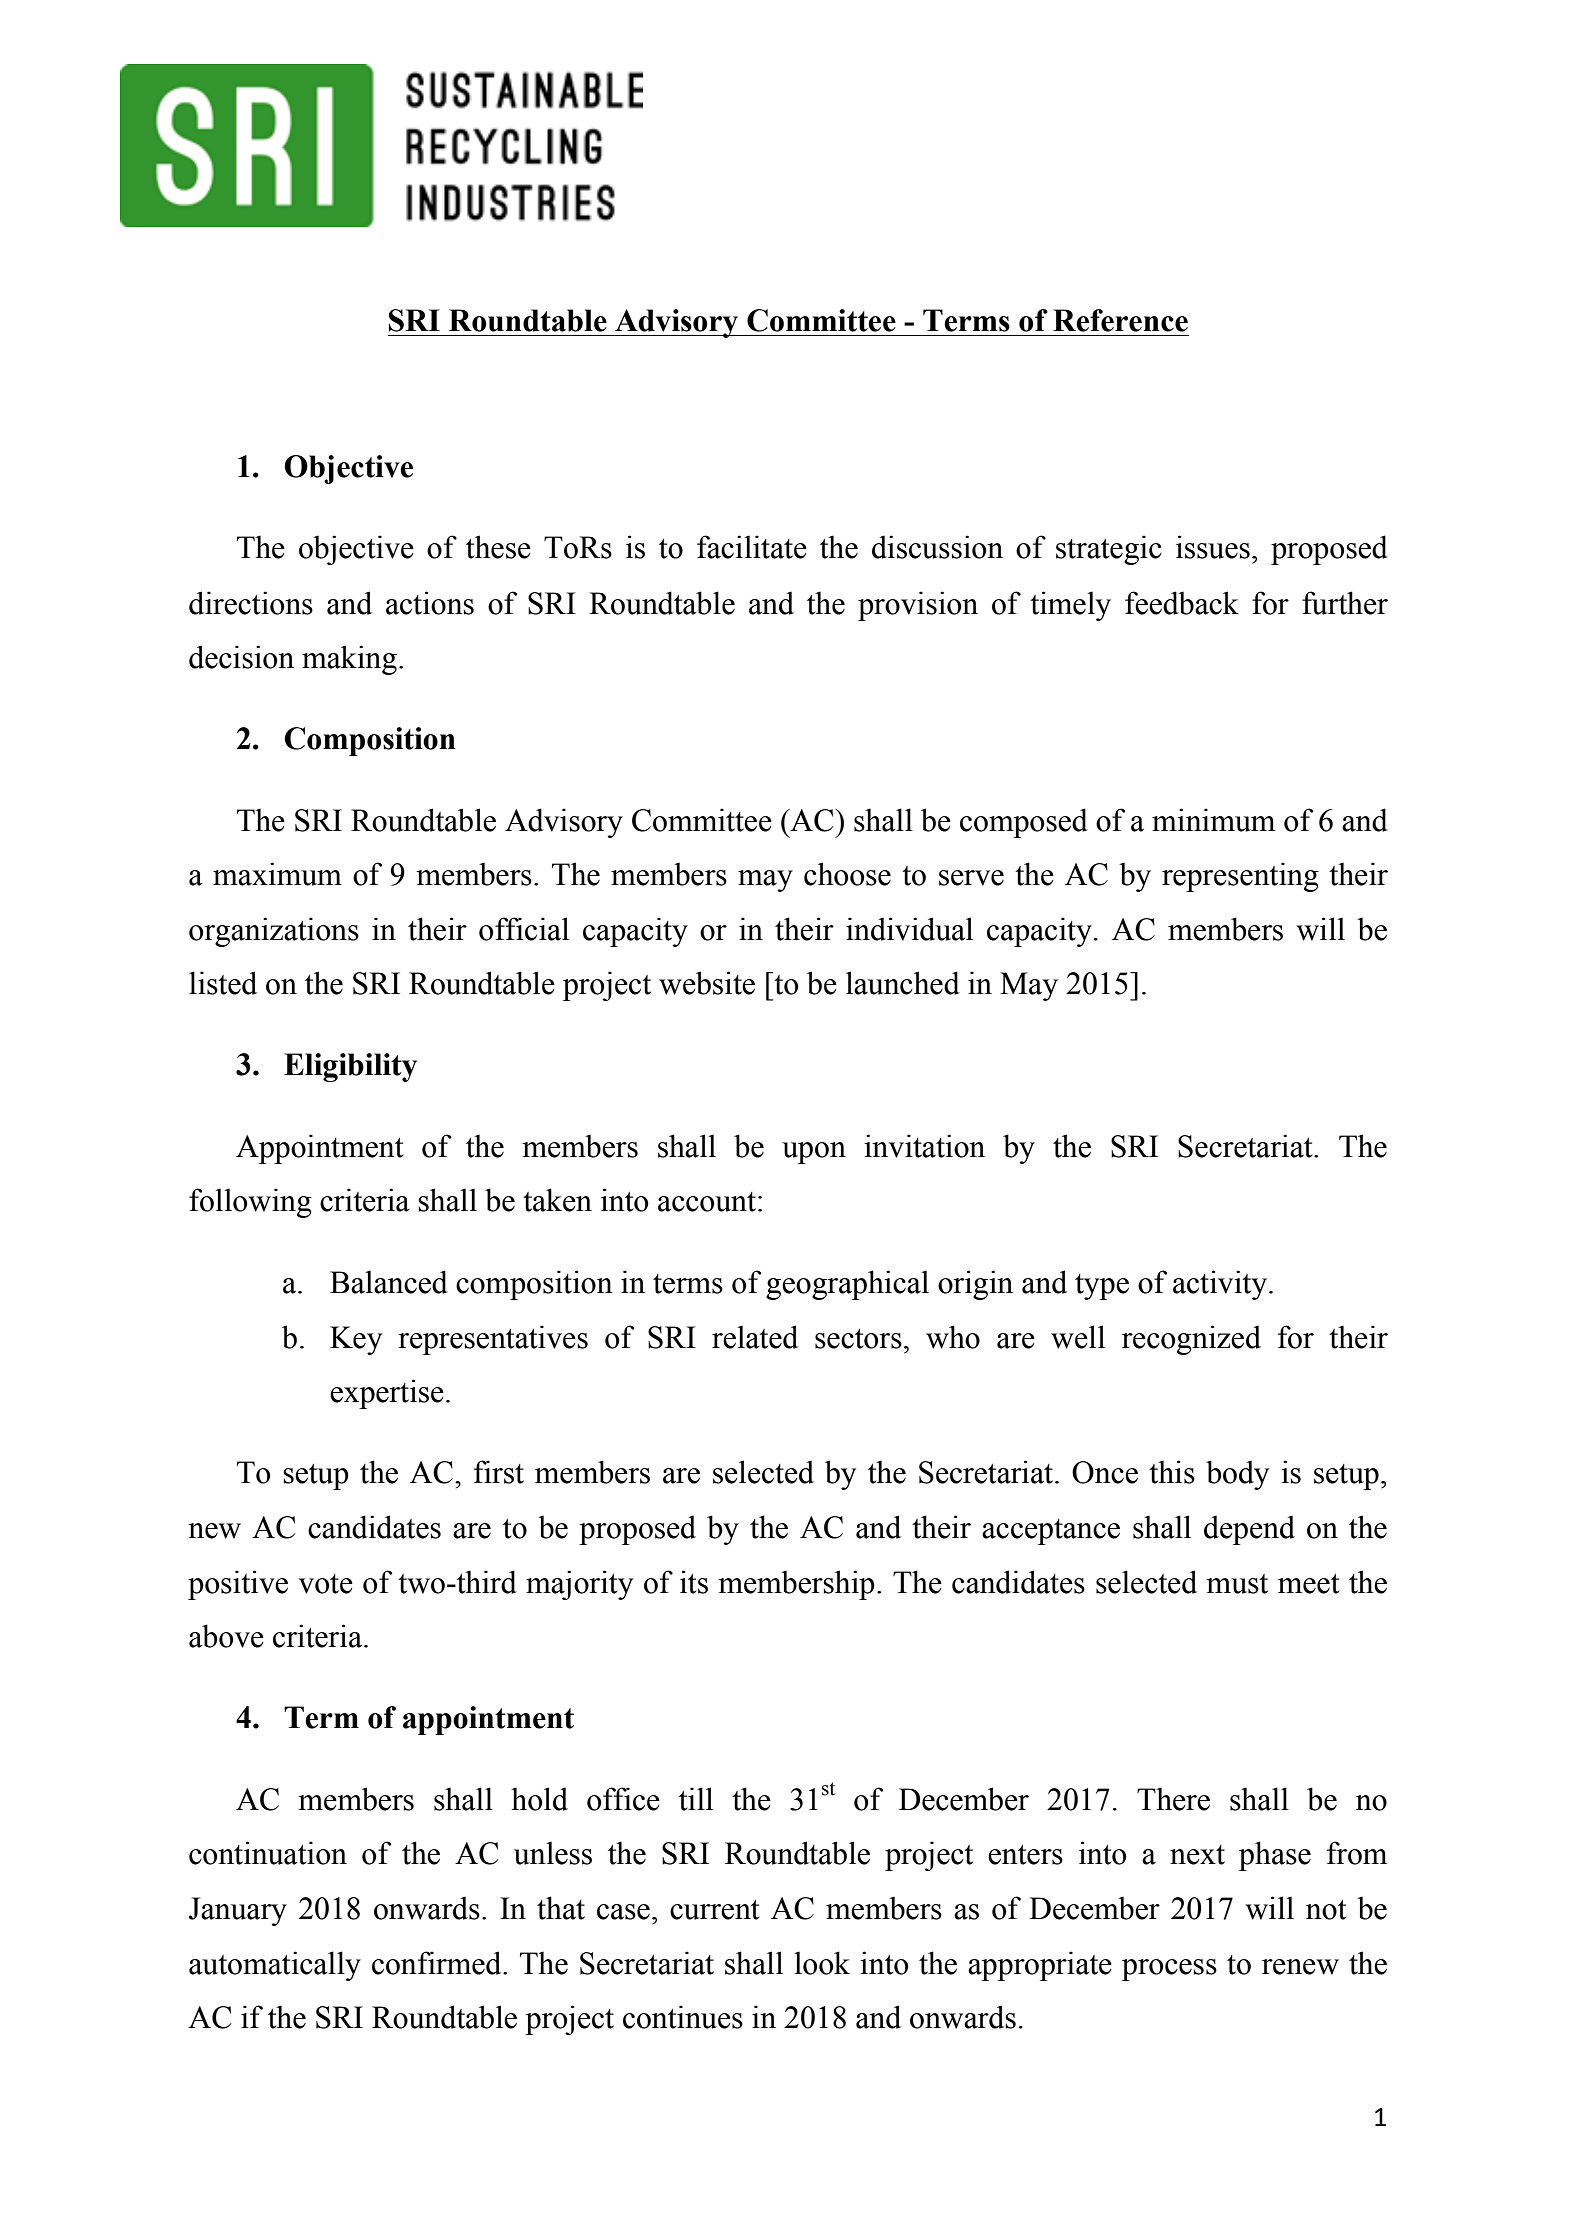 The height and width of the screenshot is (2226, 1573). Describe the element at coordinates (1169, 1970) in the screenshot. I see `process` at that location.
